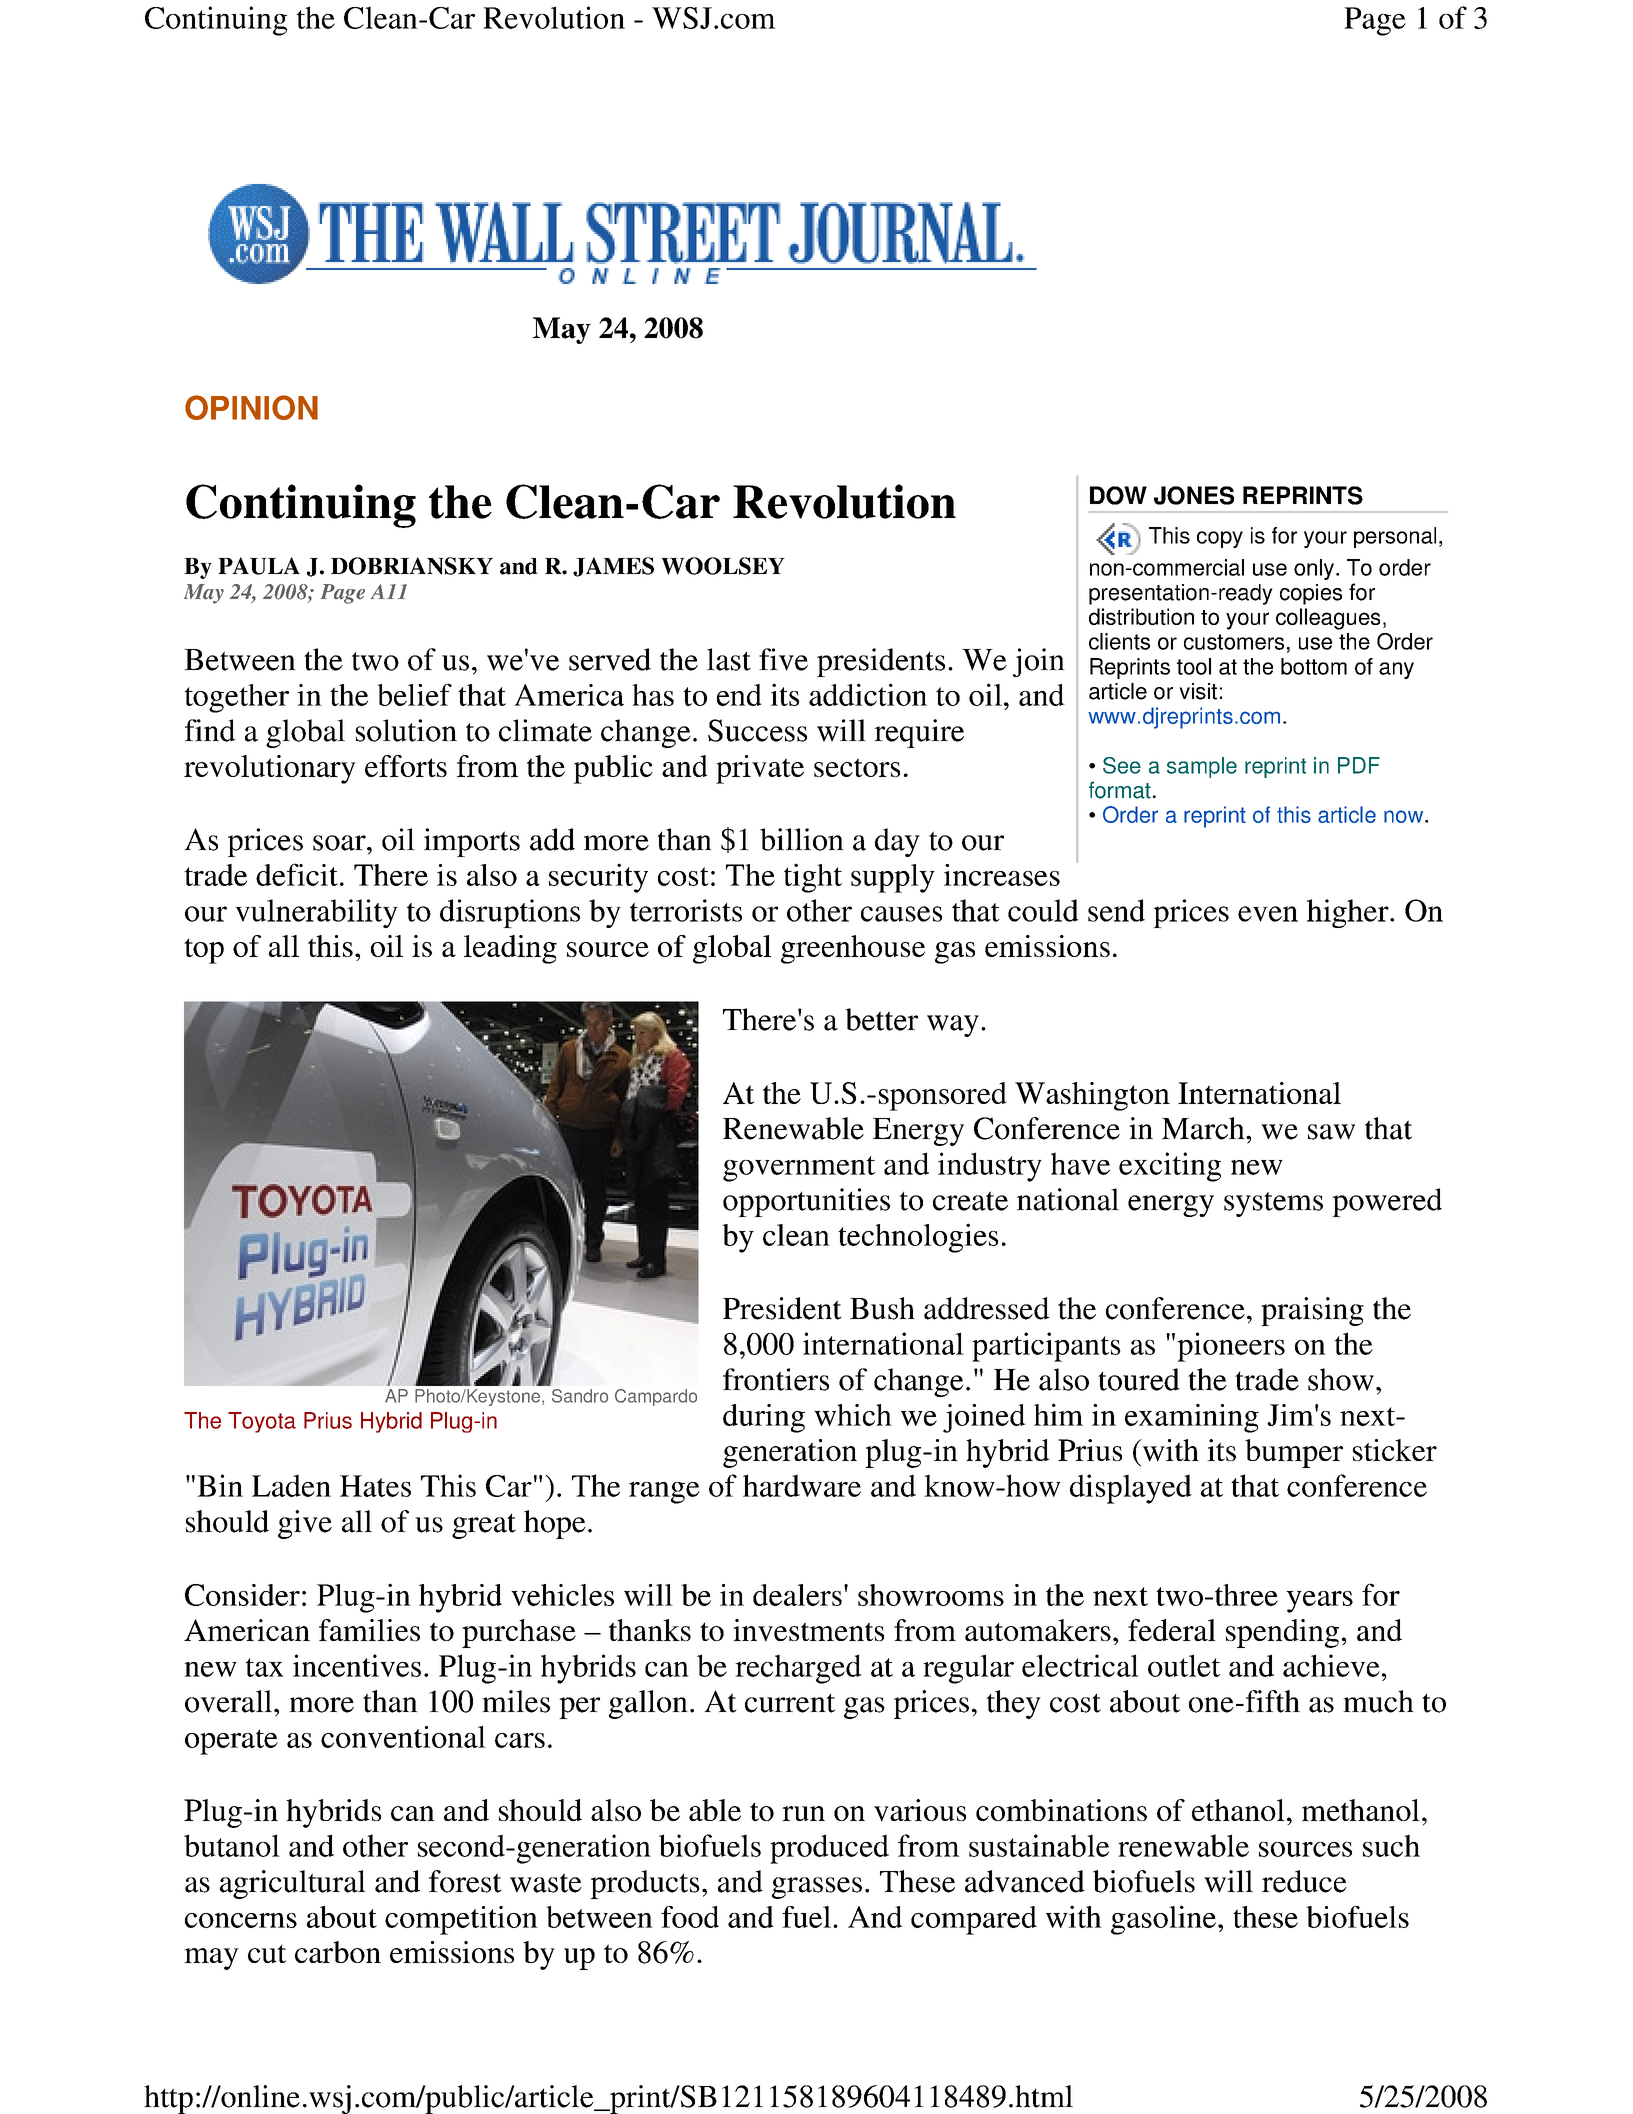  Describe the element at coordinates (723, 566) in the screenshot. I see `WOOLSEY` at that location.
